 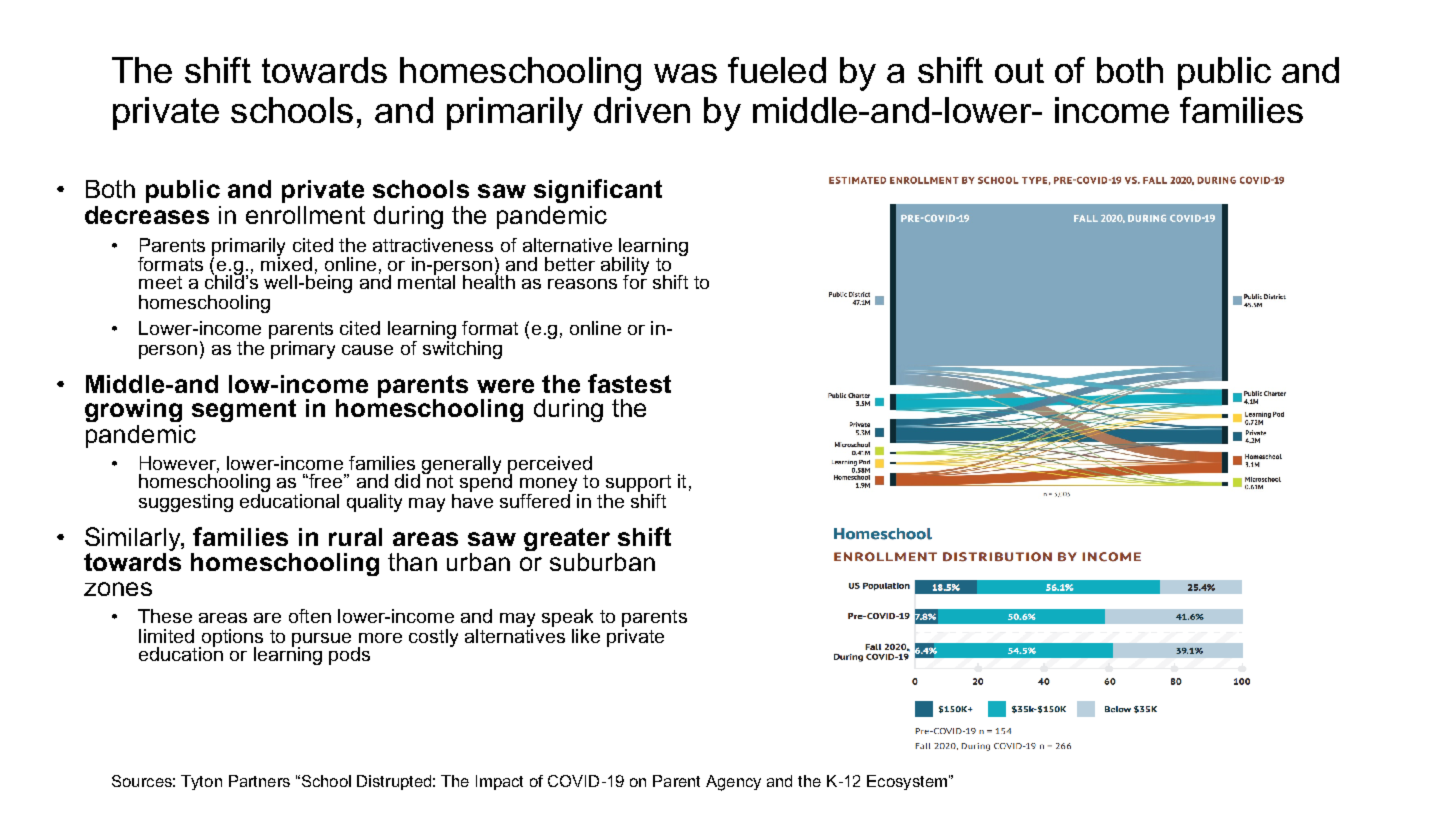 What do you see at coordinates (259, 781) in the screenshot?
I see `Partners` at bounding box center [259, 781].
